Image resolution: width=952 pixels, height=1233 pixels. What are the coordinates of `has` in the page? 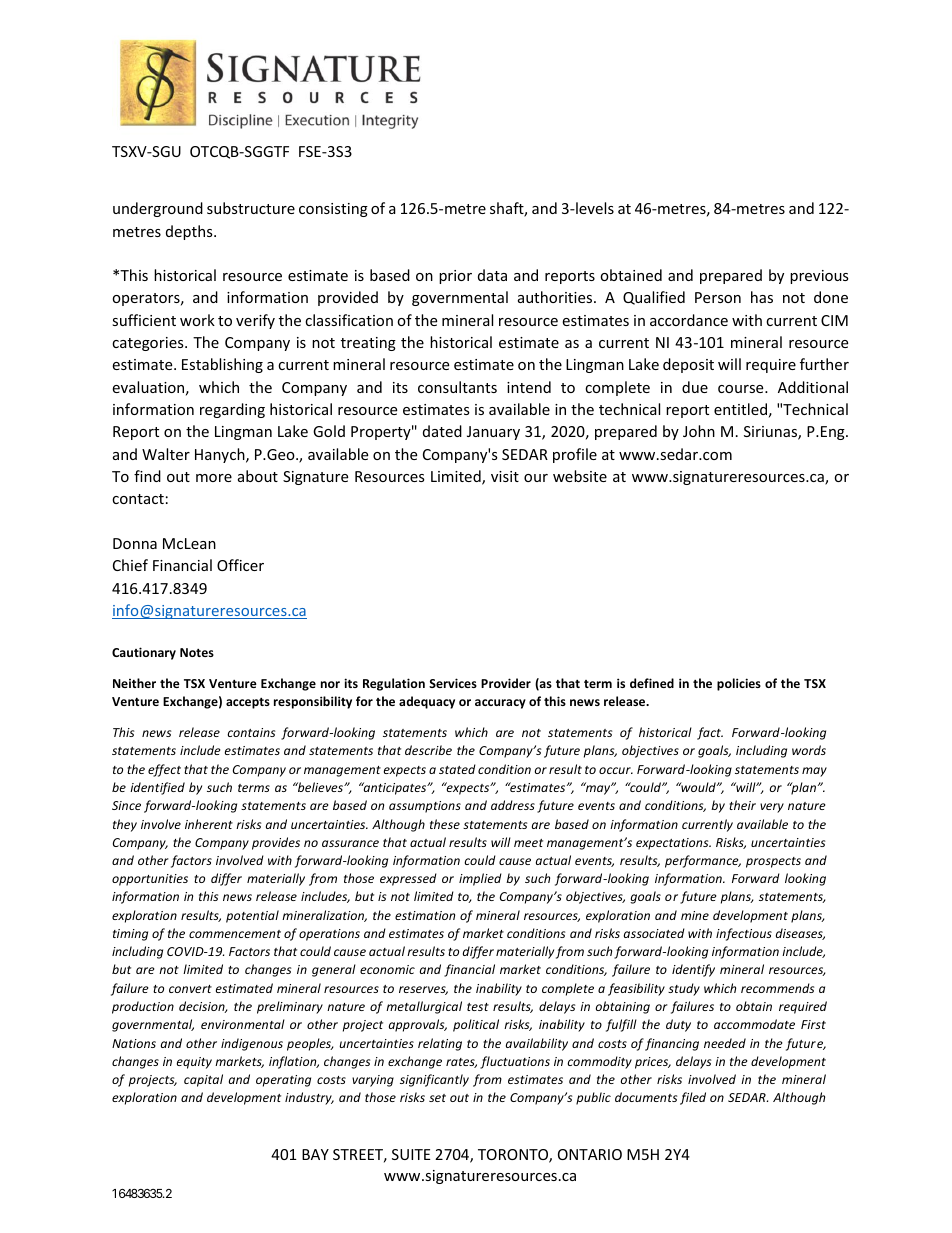 It's located at (762, 297).
